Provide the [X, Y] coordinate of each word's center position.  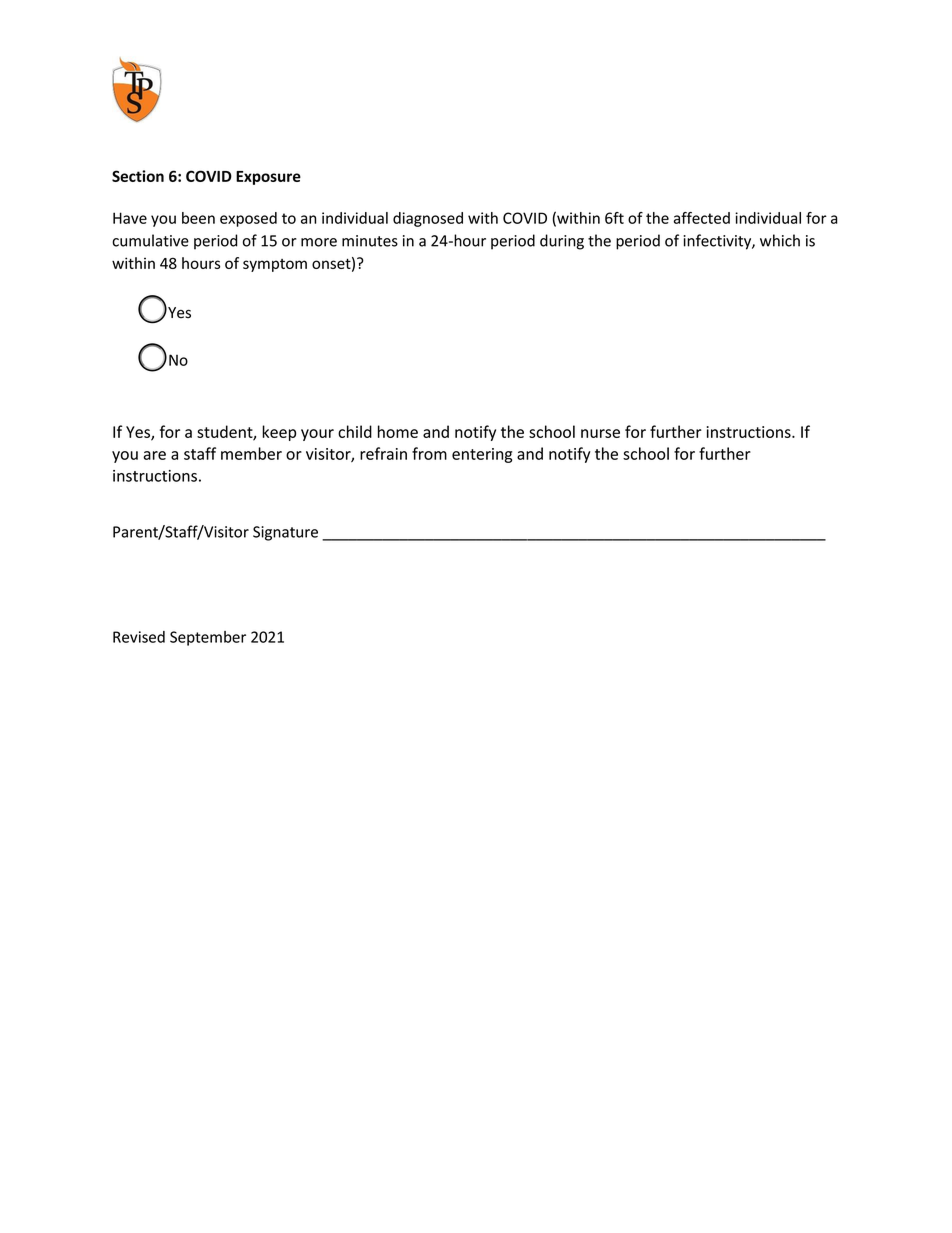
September [208, 638]
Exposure [268, 178]
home [398, 431]
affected [702, 218]
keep [279, 433]
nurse [600, 433]
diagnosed [428, 219]
